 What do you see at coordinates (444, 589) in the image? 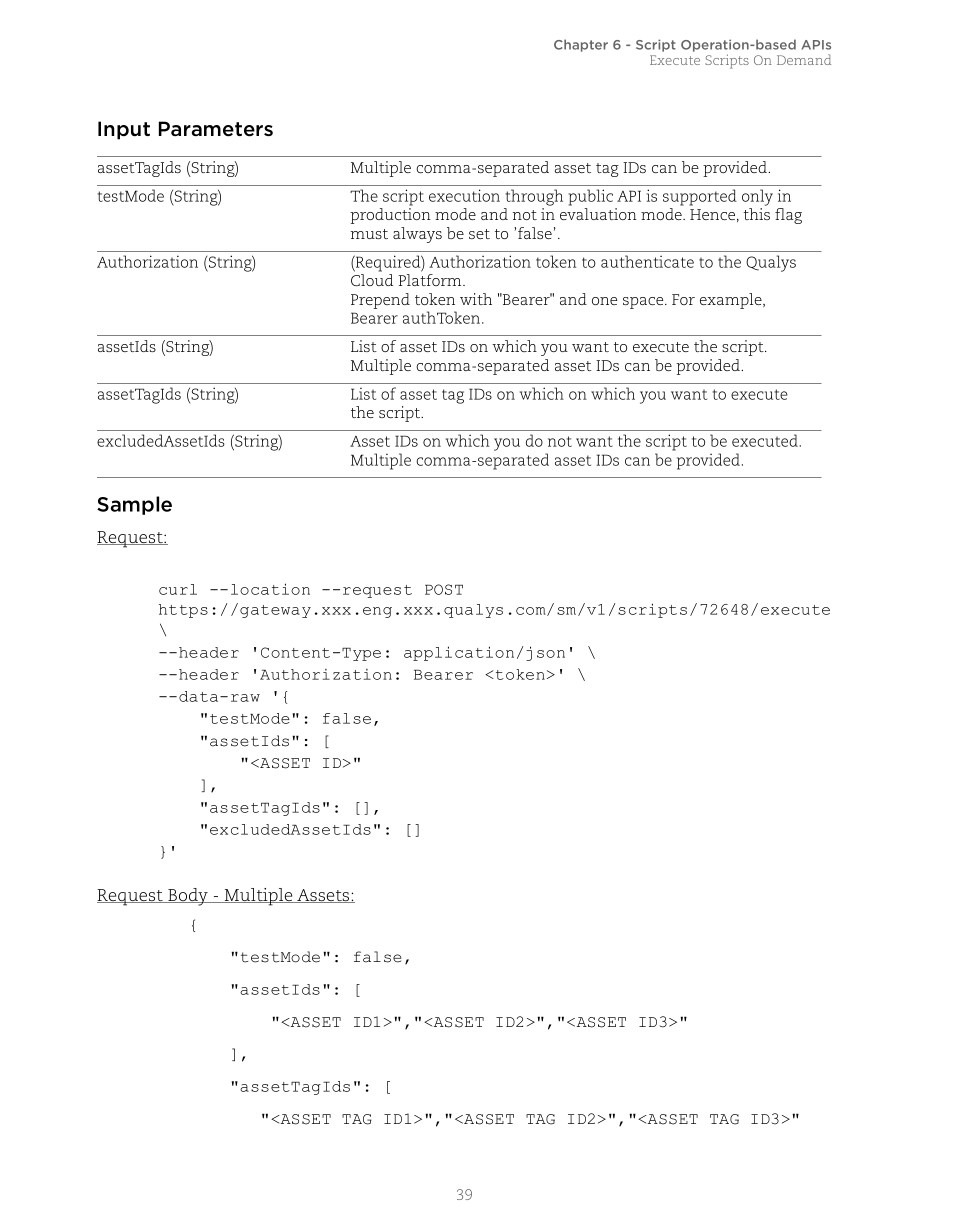
I see `POST` at bounding box center [444, 589].
